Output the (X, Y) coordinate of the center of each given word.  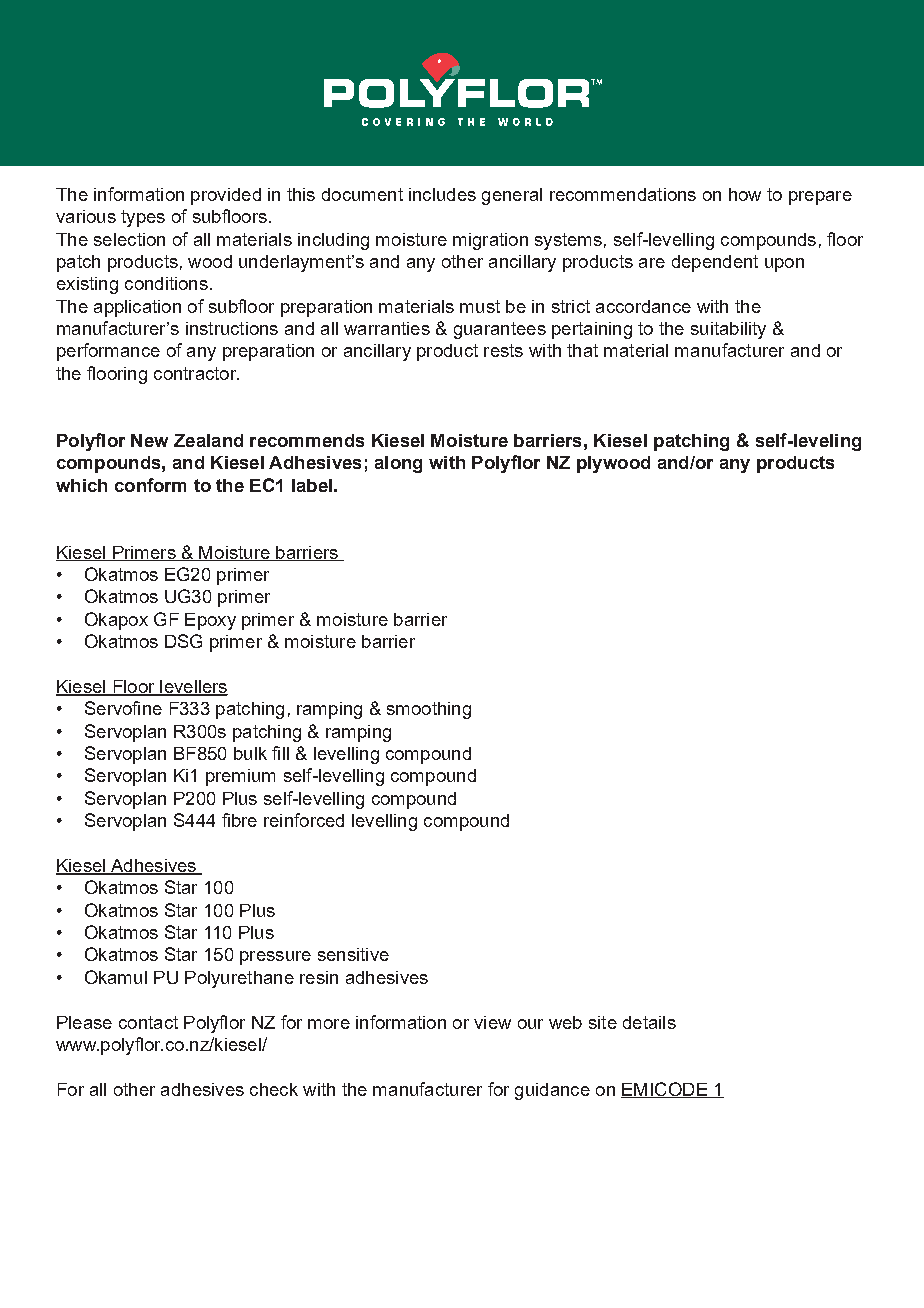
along (398, 464)
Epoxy (210, 621)
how (745, 194)
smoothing (429, 710)
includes (442, 194)
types (143, 218)
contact (148, 1022)
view (492, 1022)
